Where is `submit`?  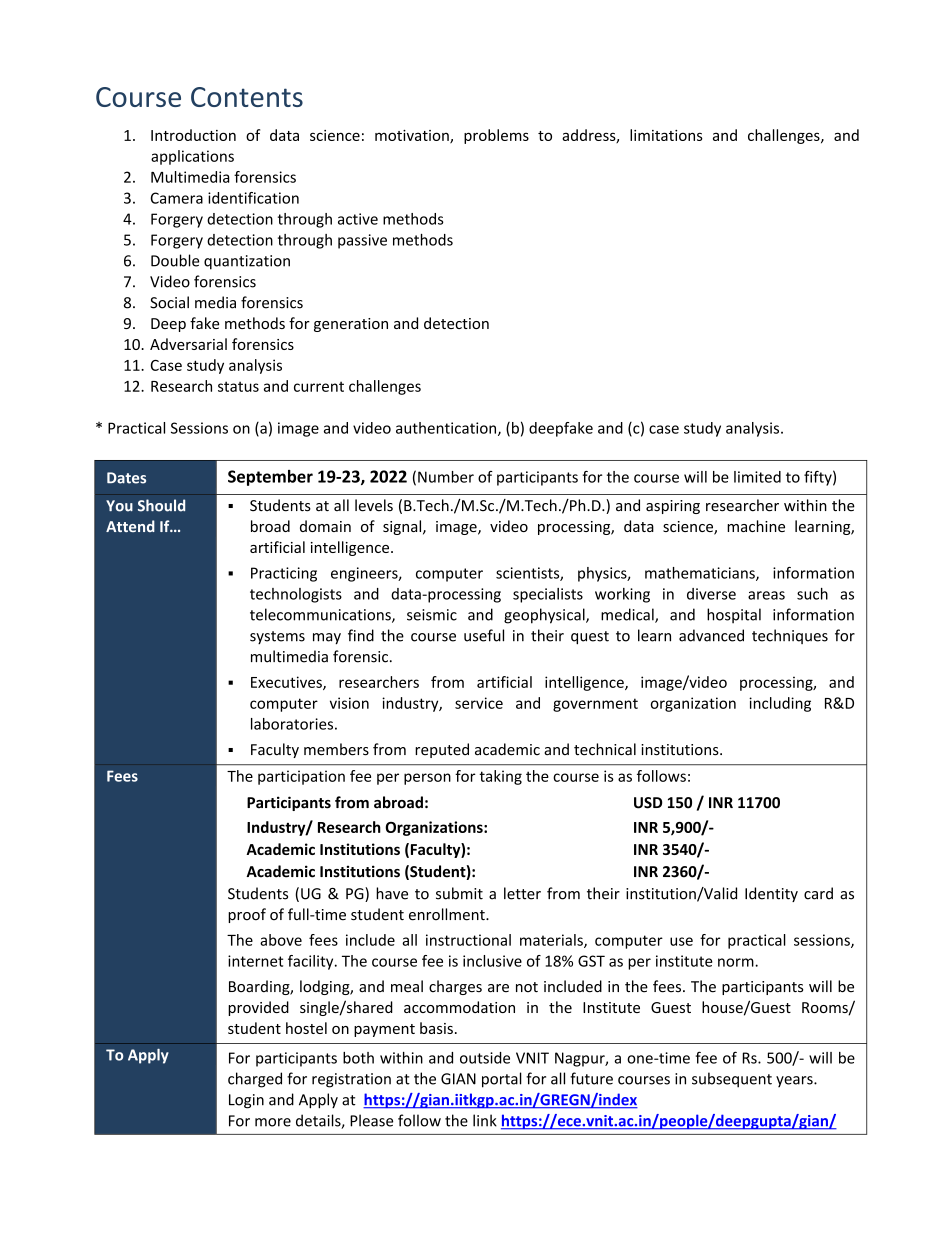
submit is located at coordinates (459, 893).
